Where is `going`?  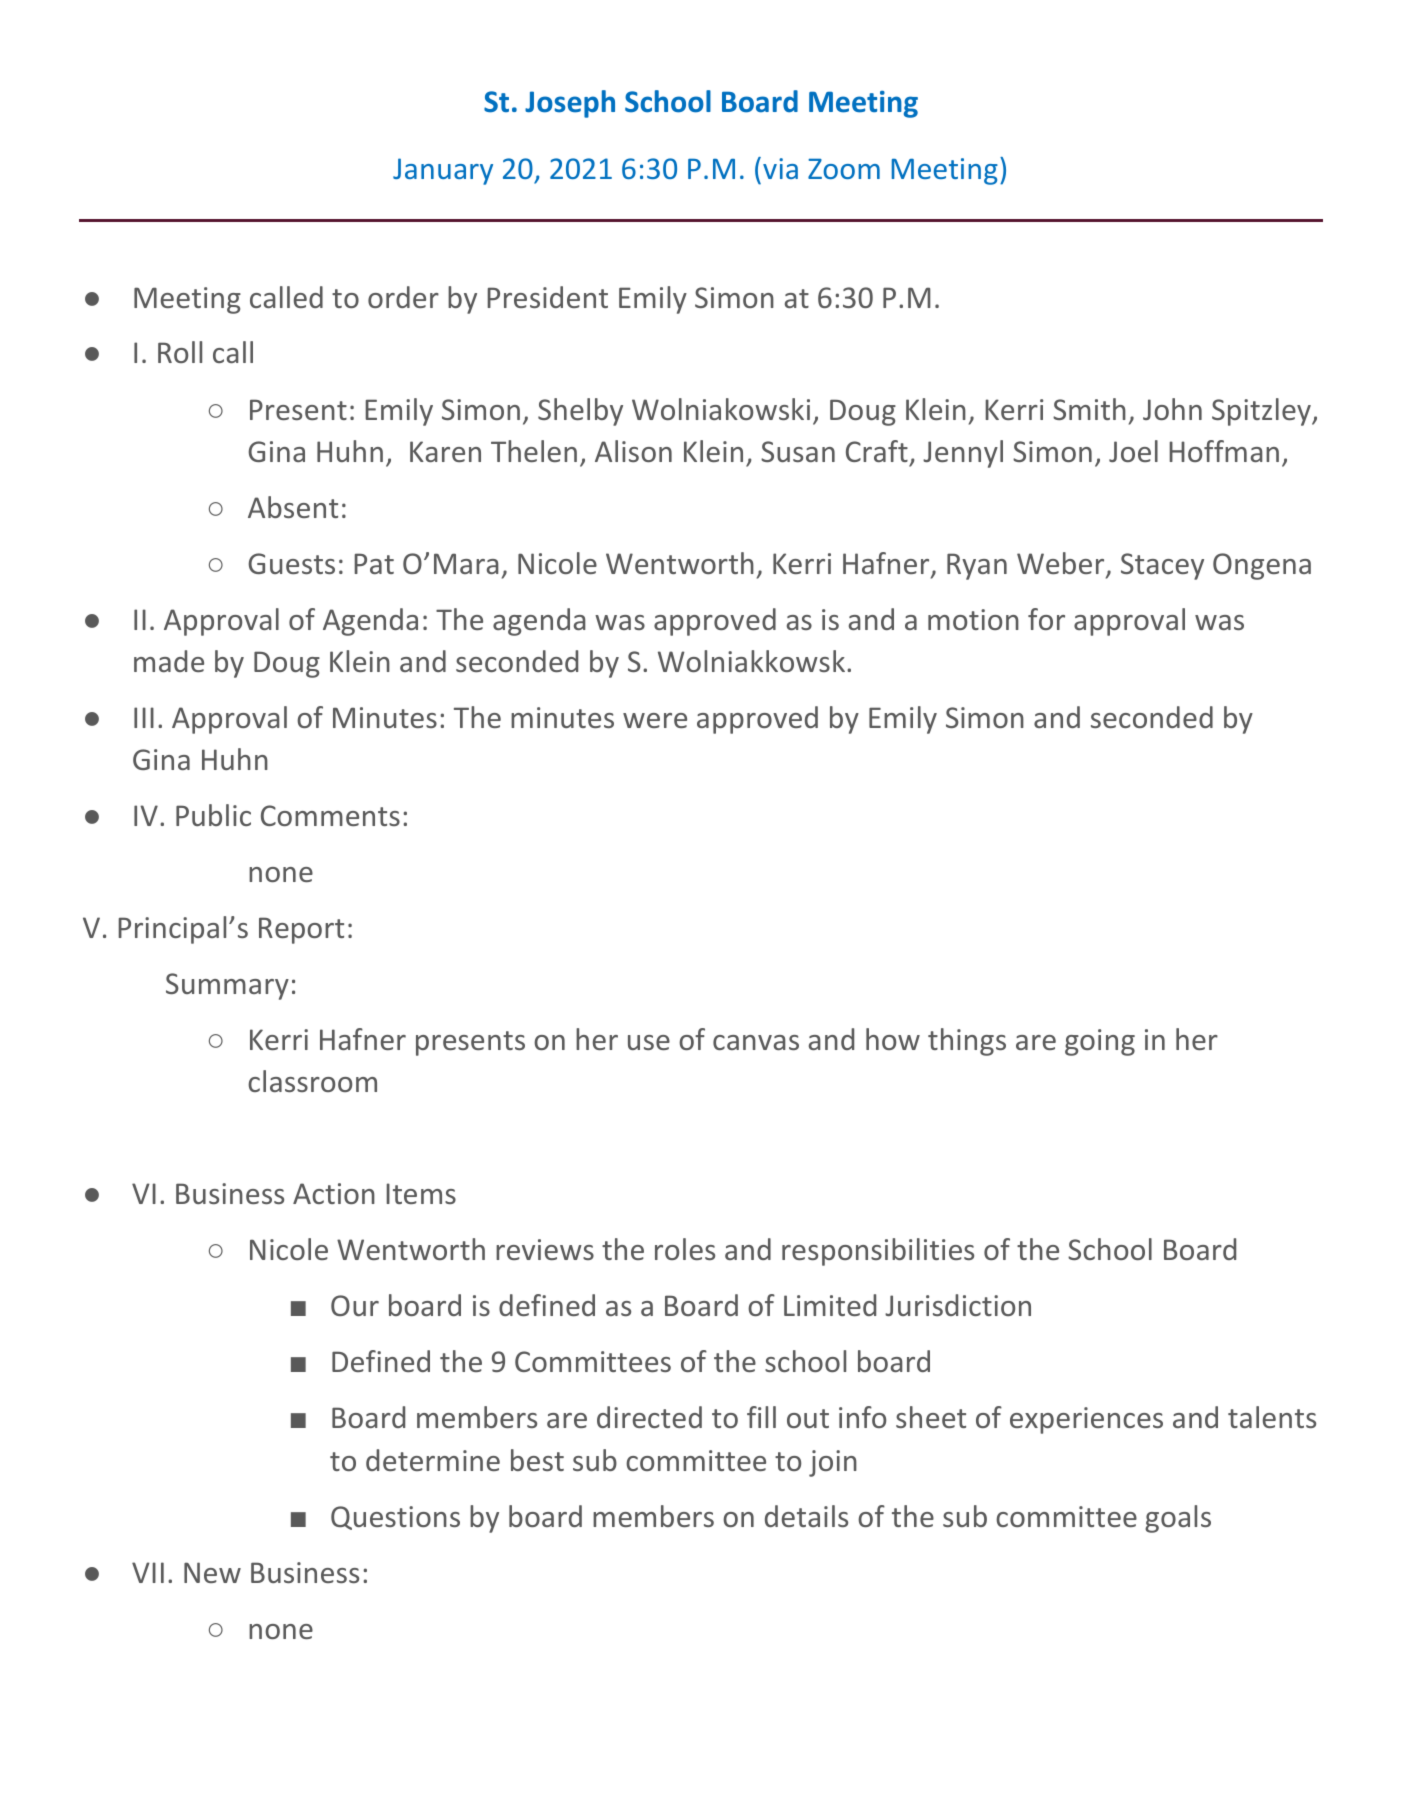
going is located at coordinates (1100, 1042).
